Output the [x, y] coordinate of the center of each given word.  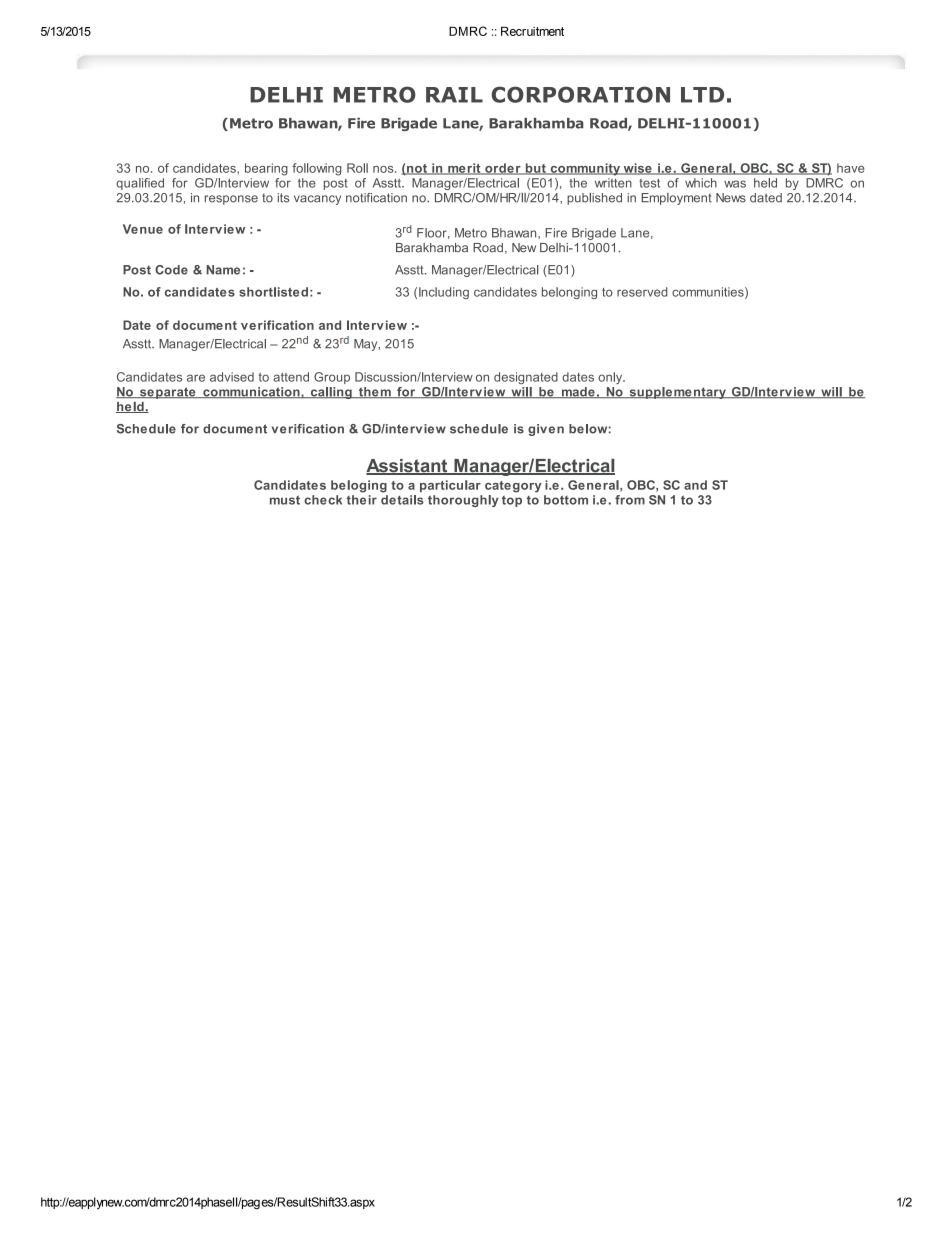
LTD [702, 95]
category [513, 487]
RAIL [454, 95]
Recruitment [532, 31]
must [285, 500]
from [630, 500]
